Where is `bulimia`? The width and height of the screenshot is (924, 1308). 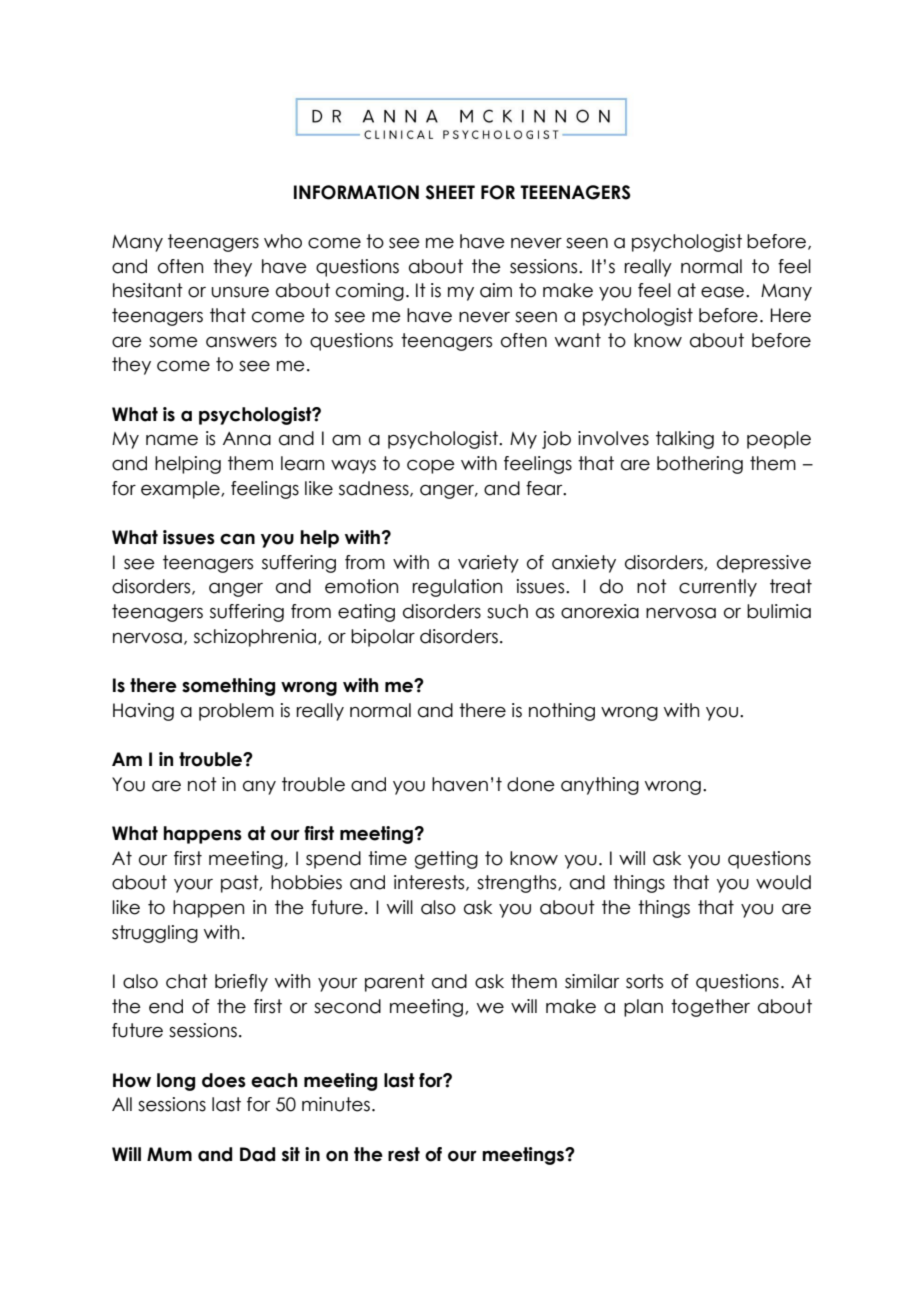
bulimia is located at coordinates (779, 611).
